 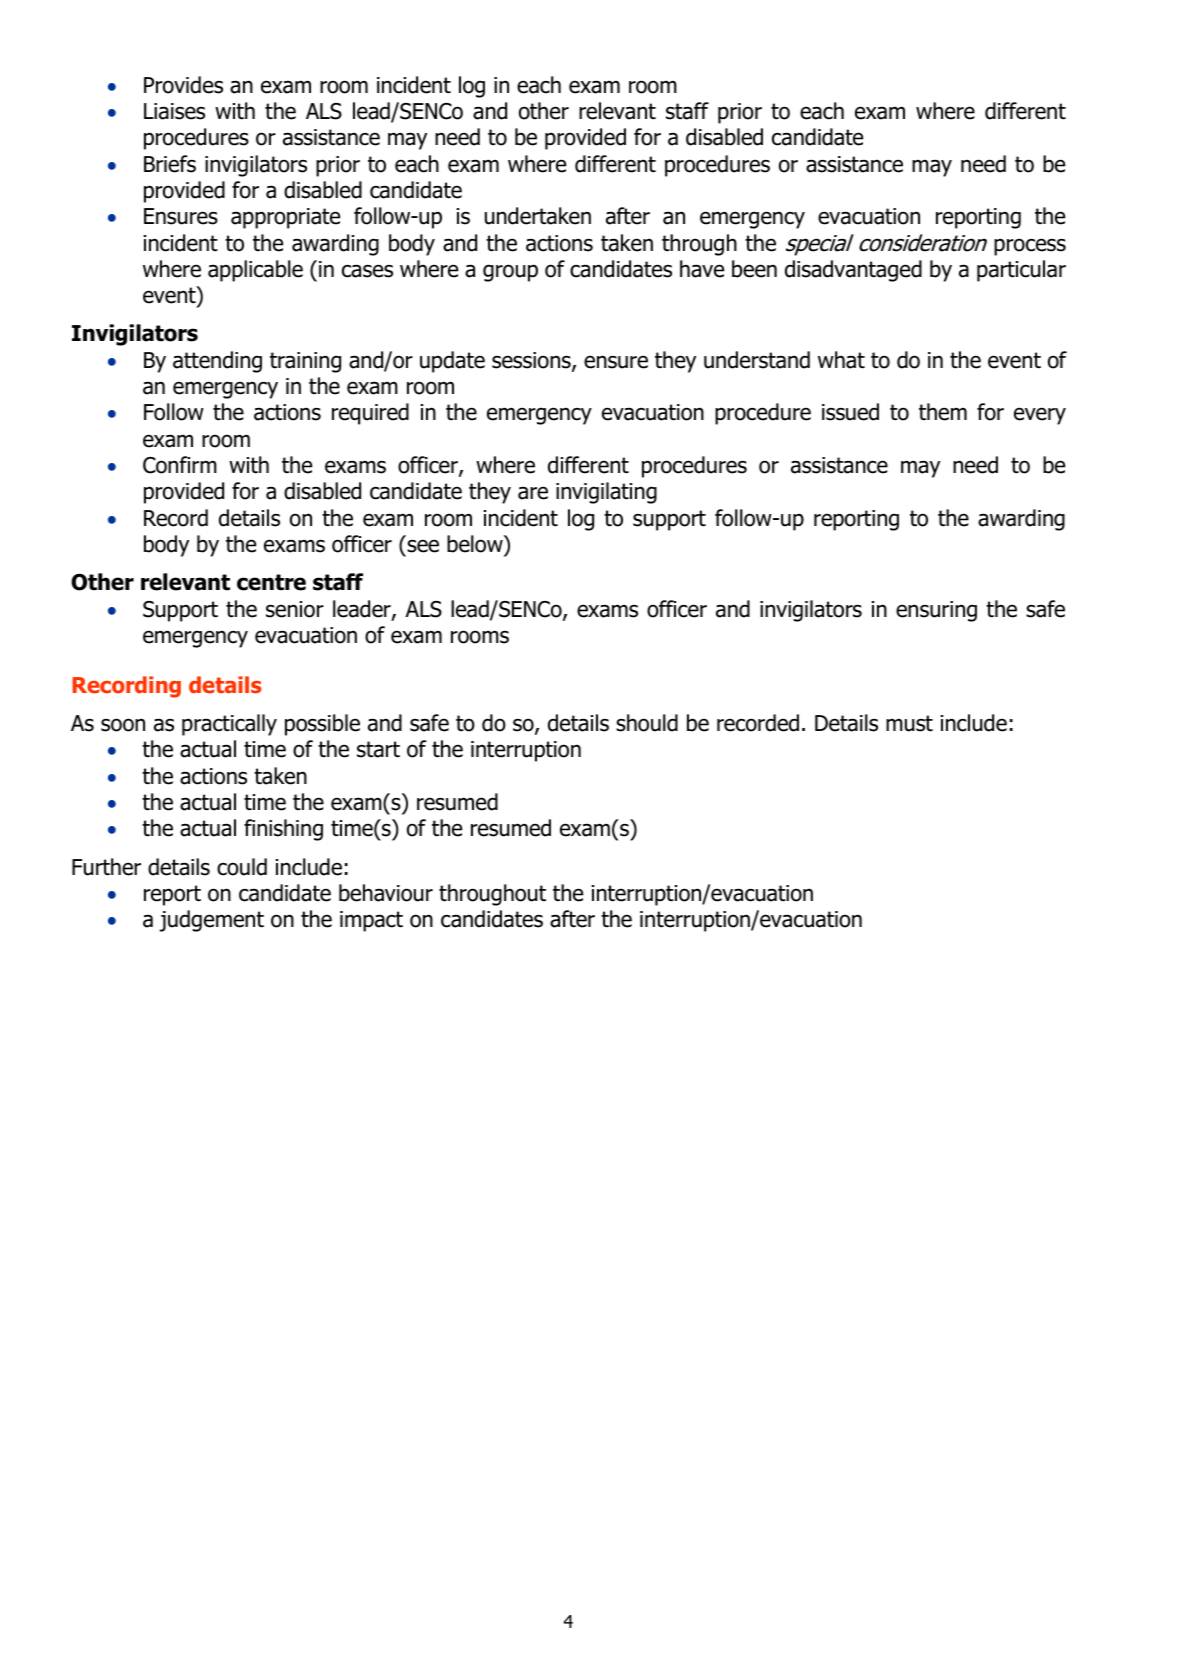 What do you see at coordinates (211, 921) in the screenshot?
I see `judgement` at bounding box center [211, 921].
